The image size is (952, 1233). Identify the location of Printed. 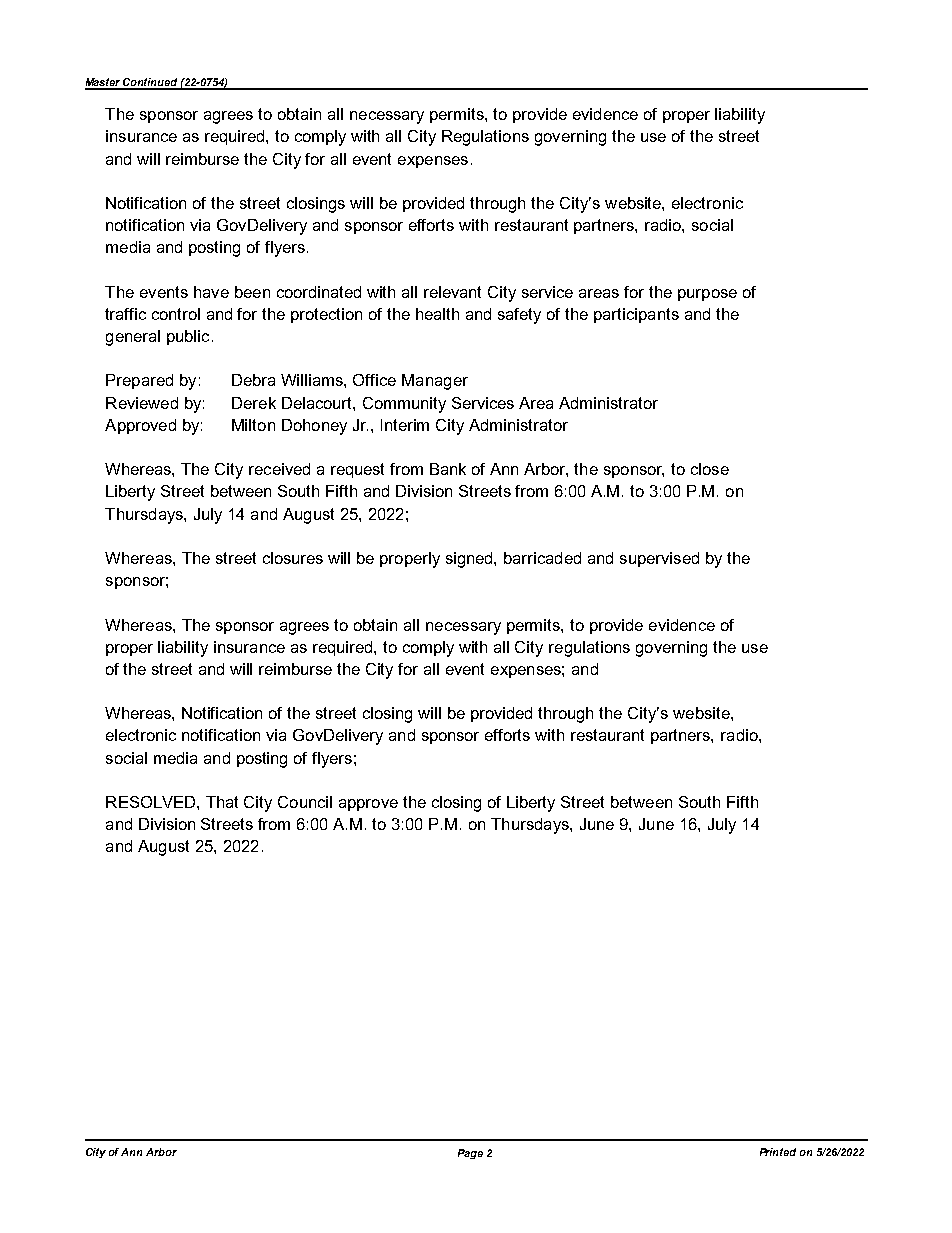
(778, 1152).
